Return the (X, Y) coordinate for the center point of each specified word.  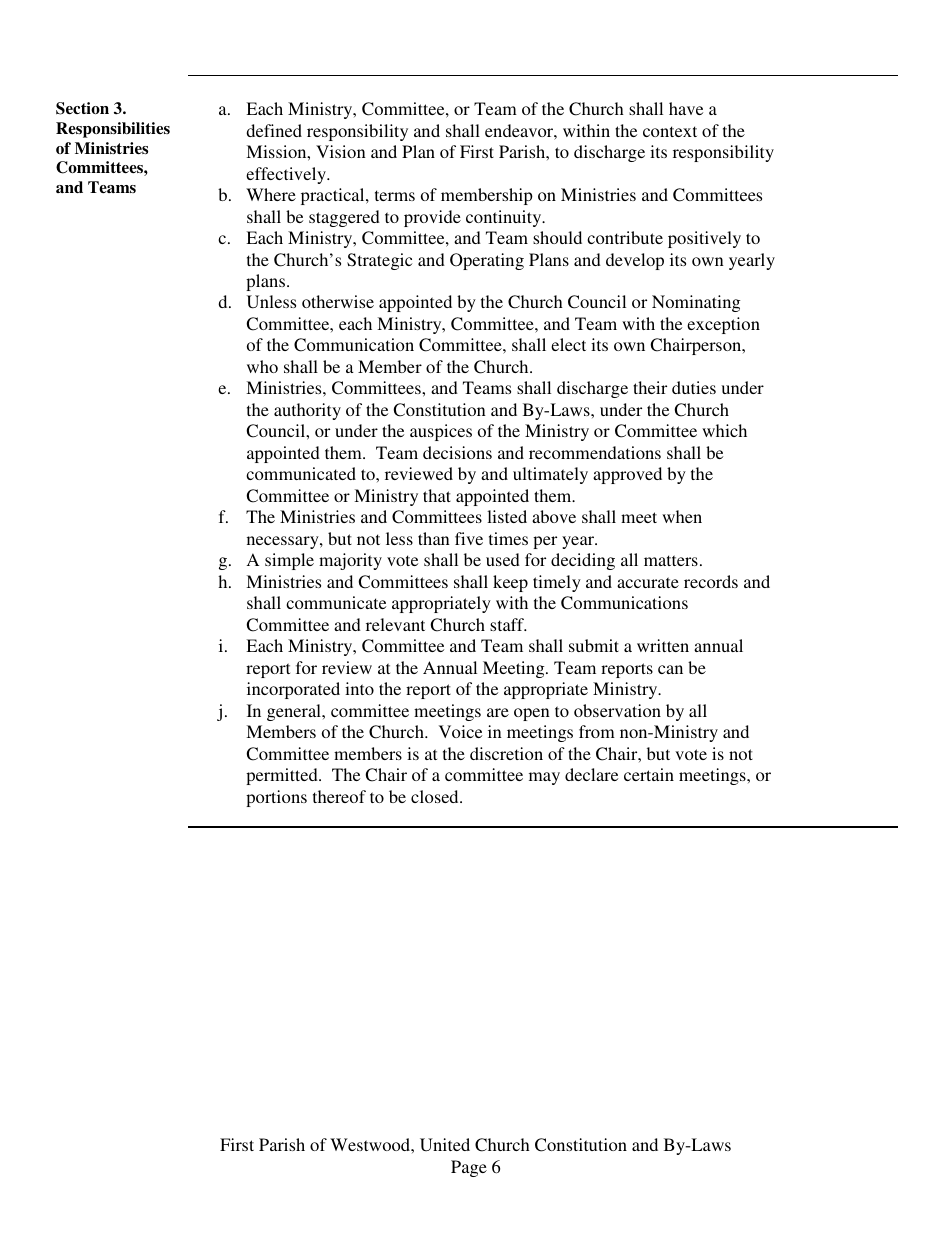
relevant (395, 624)
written (663, 645)
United (445, 1144)
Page (469, 1168)
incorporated (293, 690)
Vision (341, 151)
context (670, 131)
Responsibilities (113, 130)
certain (649, 774)
